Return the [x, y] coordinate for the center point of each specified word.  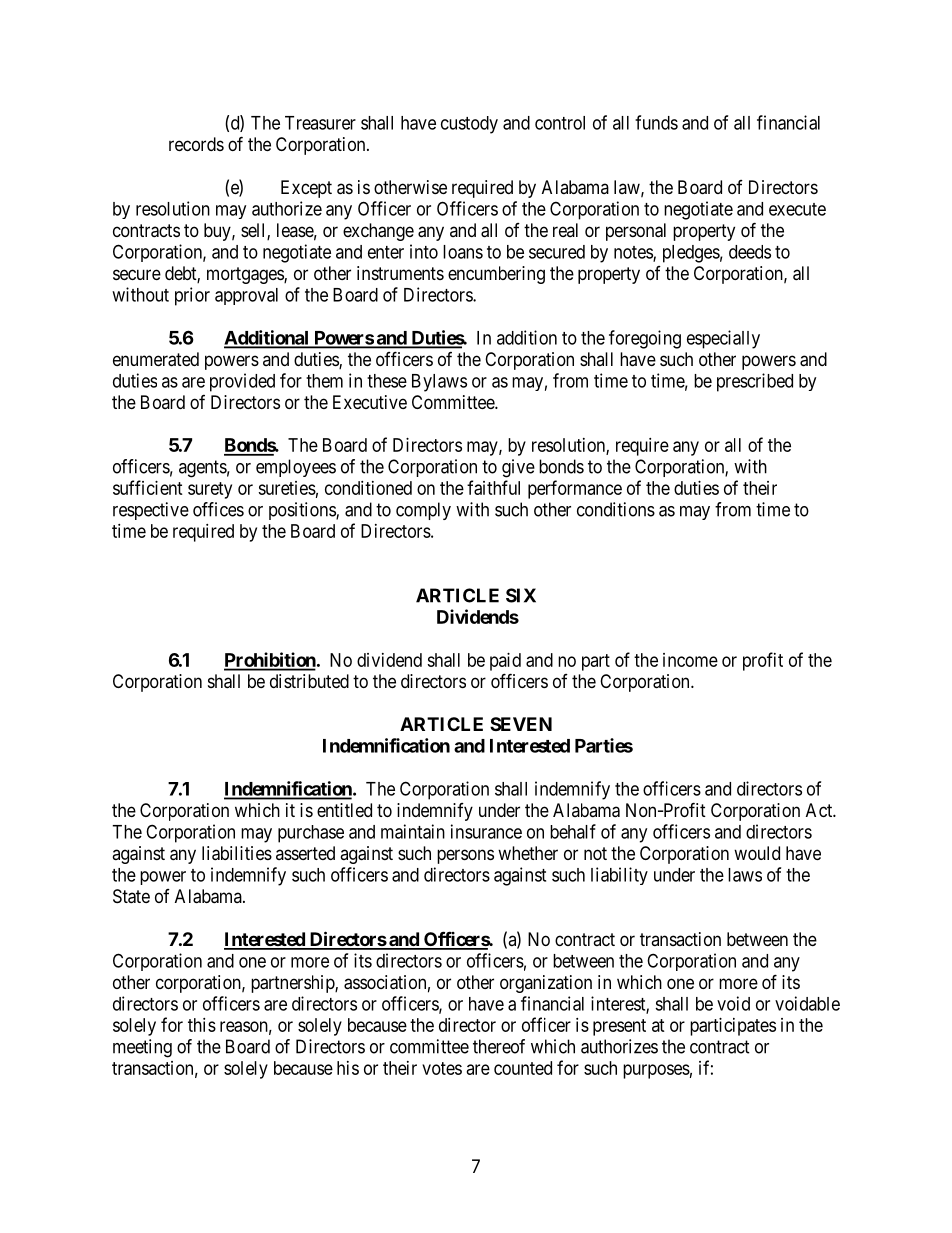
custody [469, 125]
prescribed [755, 382]
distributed [309, 681]
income [690, 660]
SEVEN [521, 724]
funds [656, 122]
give [518, 468]
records [196, 144]
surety [210, 490]
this [202, 1025]
